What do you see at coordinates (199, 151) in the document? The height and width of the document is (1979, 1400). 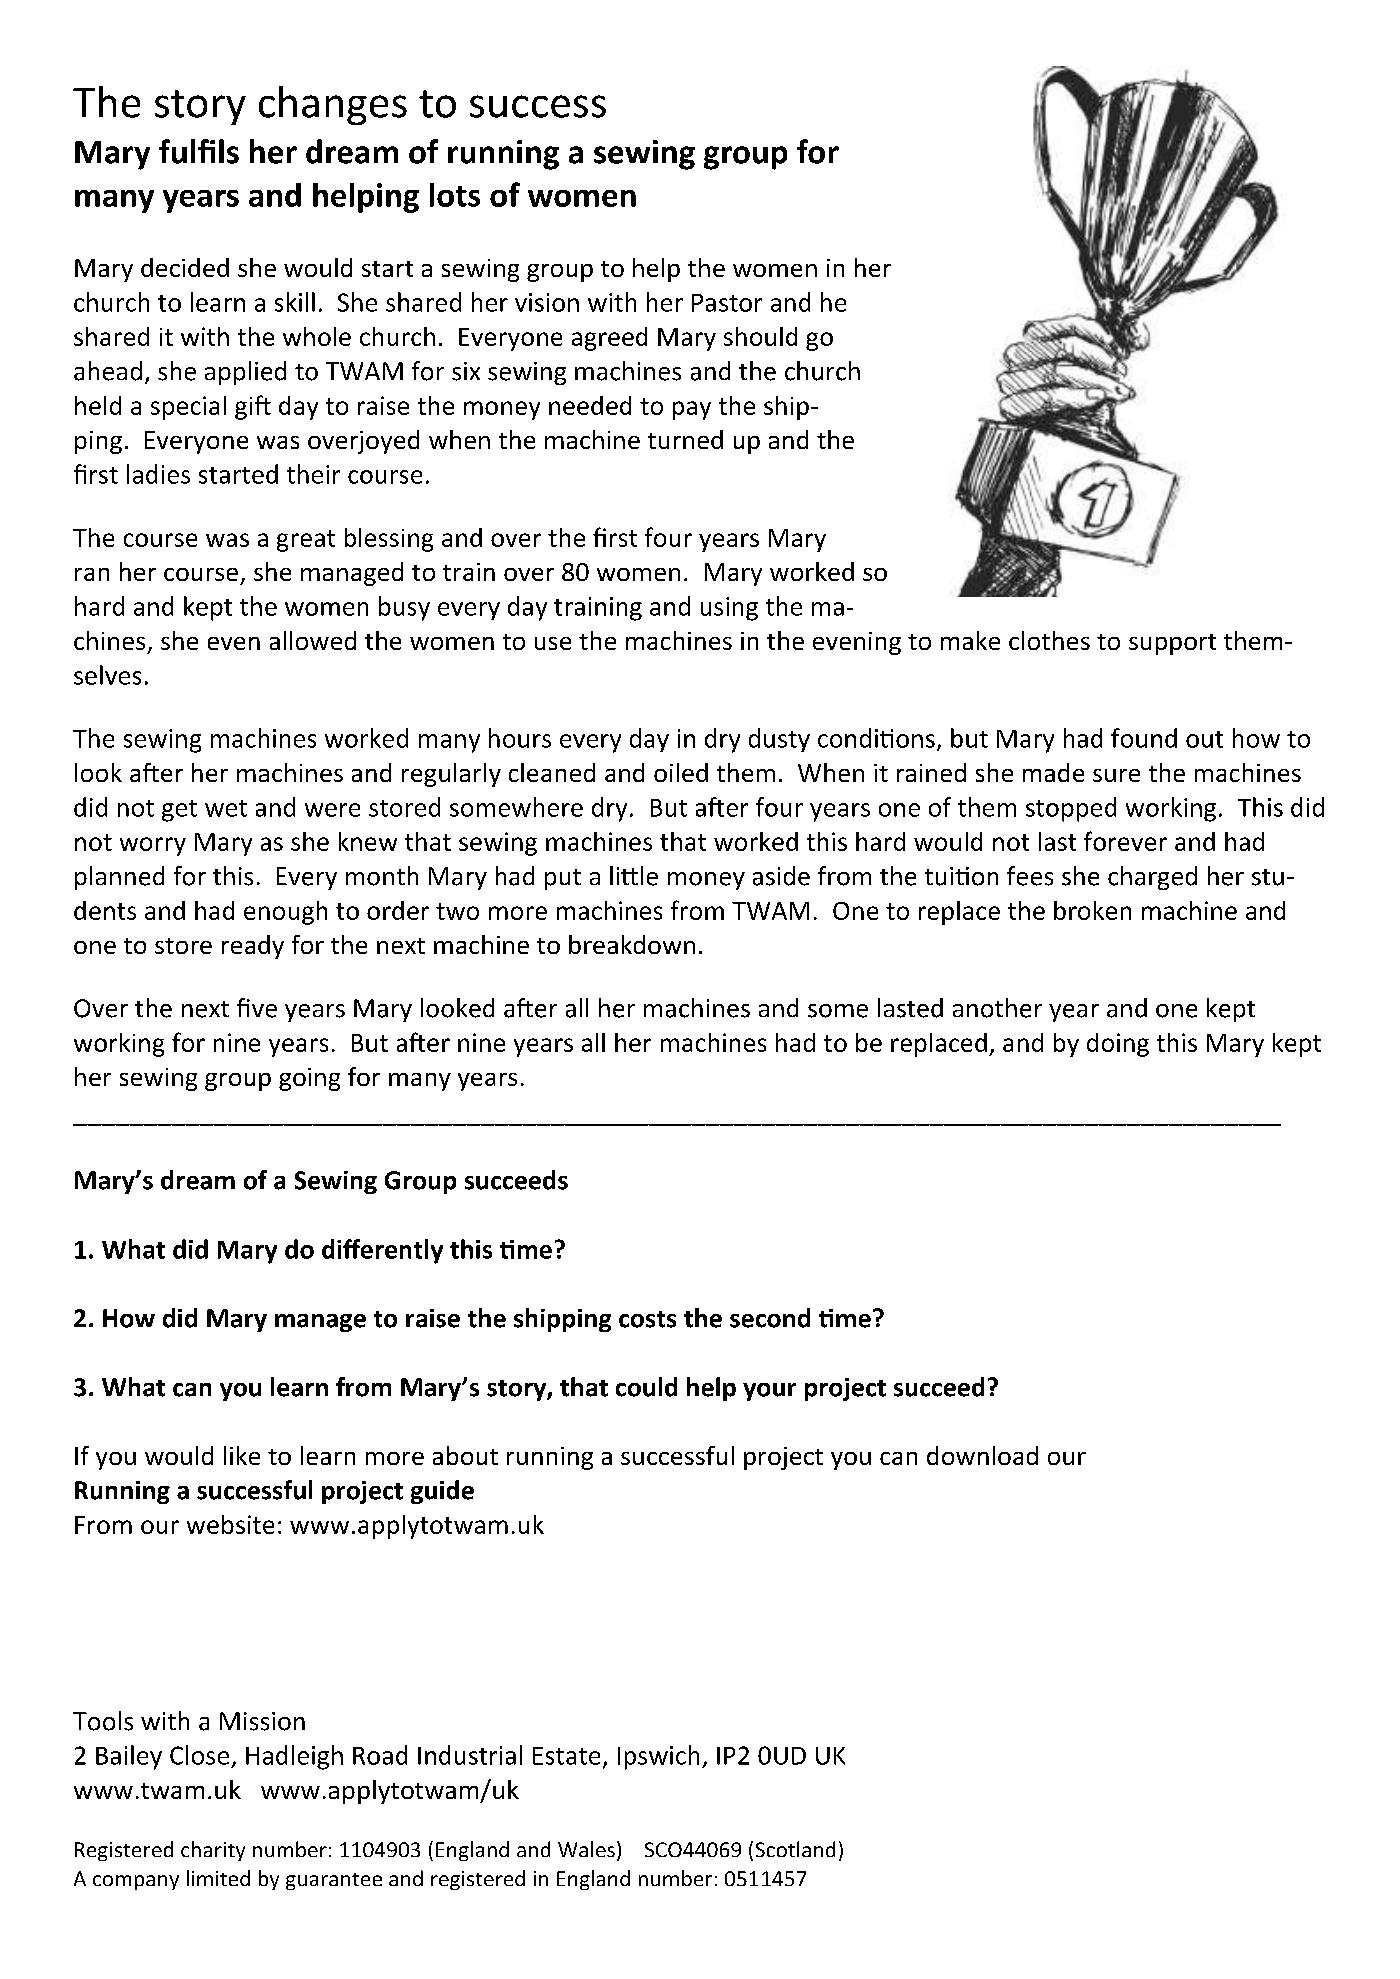 I see `fulfils` at bounding box center [199, 151].
